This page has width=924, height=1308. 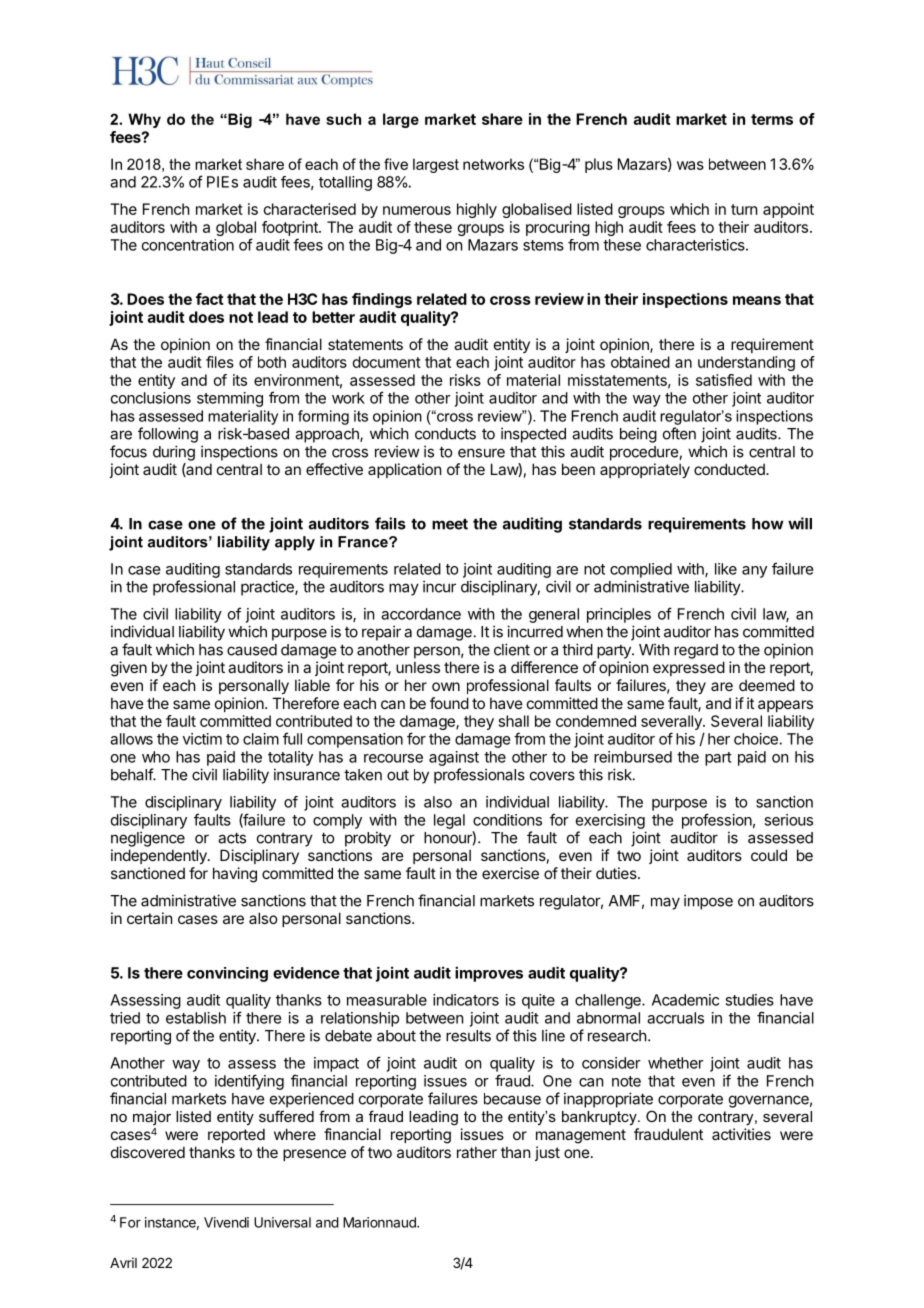 What do you see at coordinates (450, 524) in the page?
I see `meet` at bounding box center [450, 524].
